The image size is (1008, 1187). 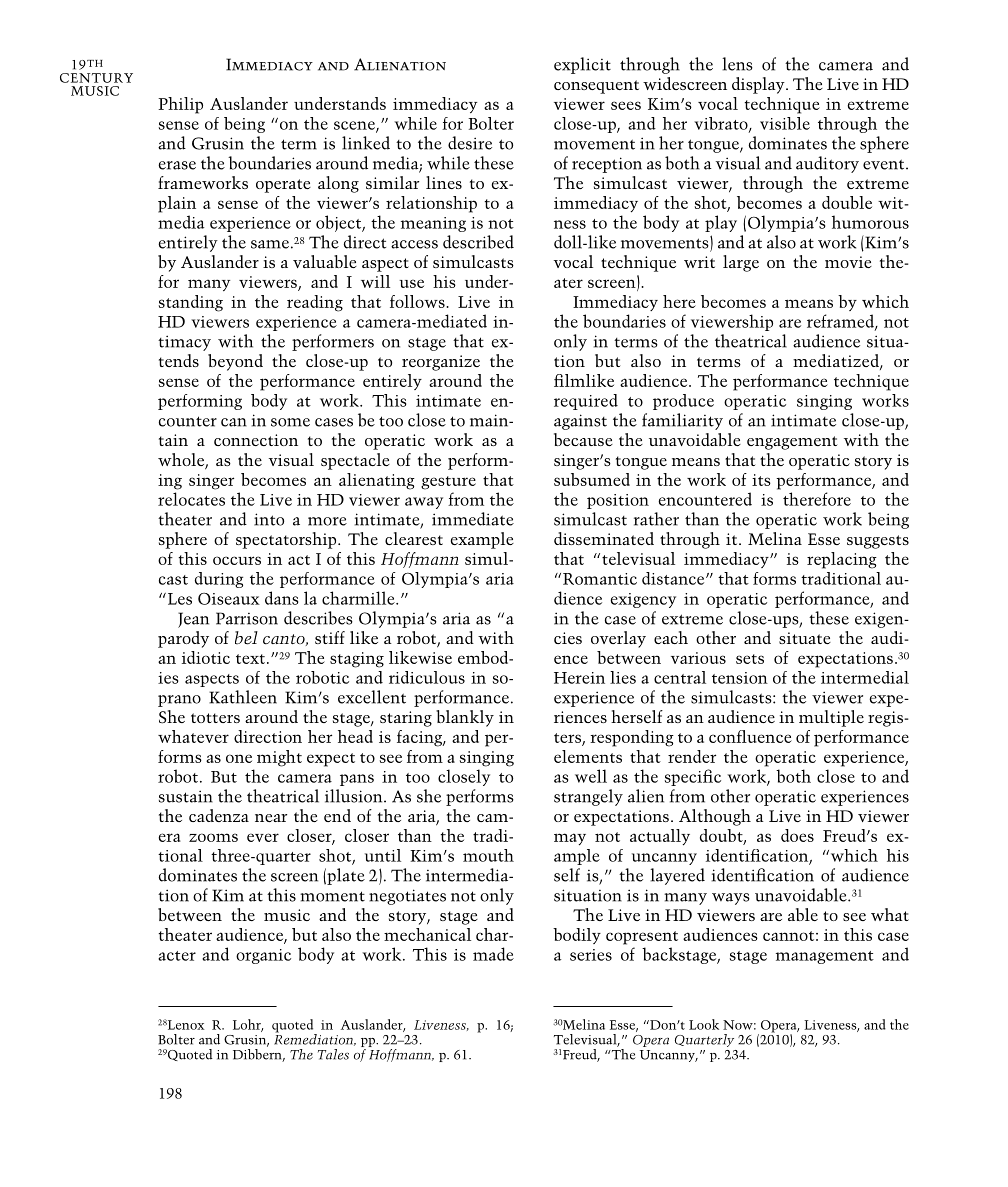 I want to click on occurs, so click(x=237, y=560).
